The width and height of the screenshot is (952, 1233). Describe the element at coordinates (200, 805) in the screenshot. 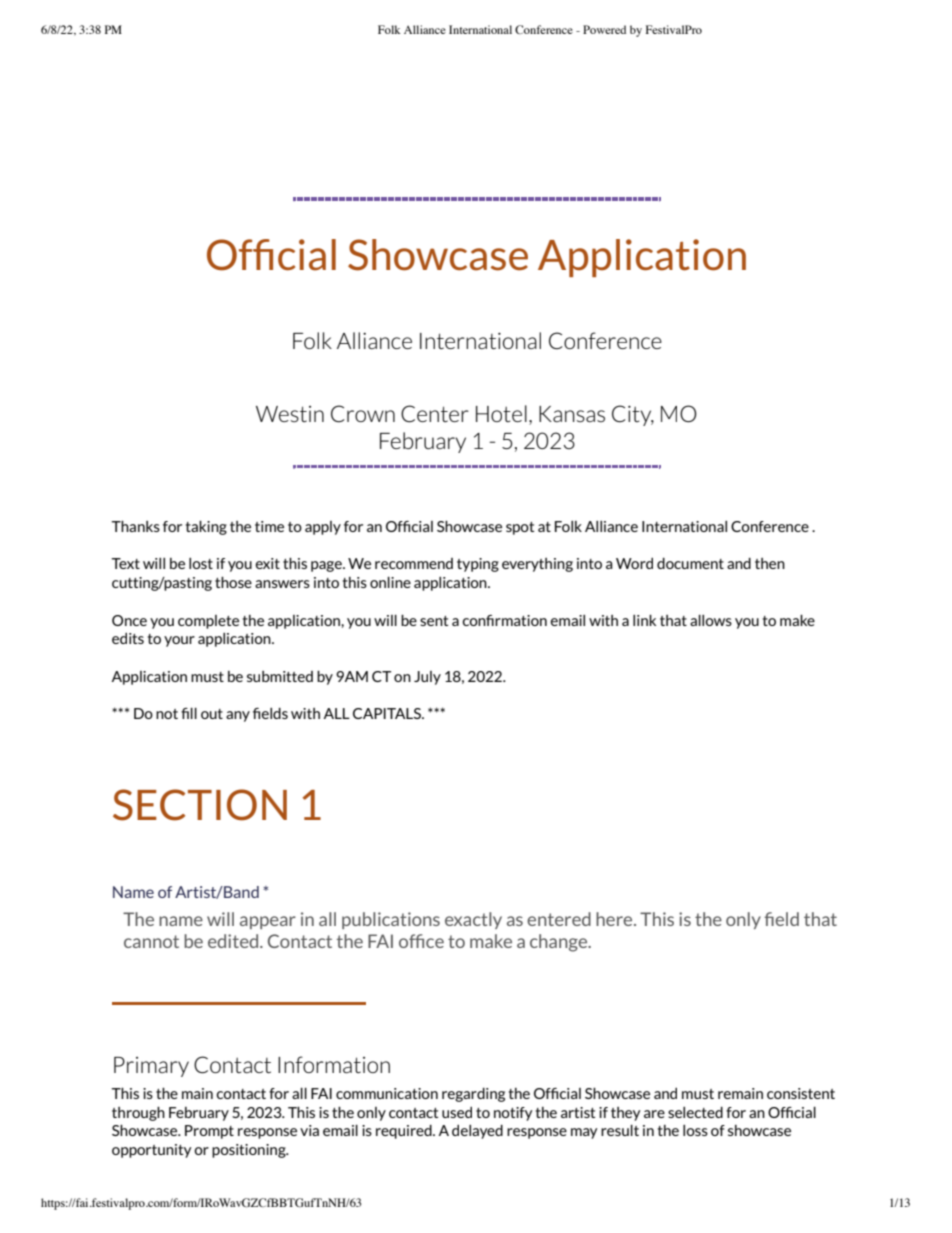

I see `SECTION` at that location.
